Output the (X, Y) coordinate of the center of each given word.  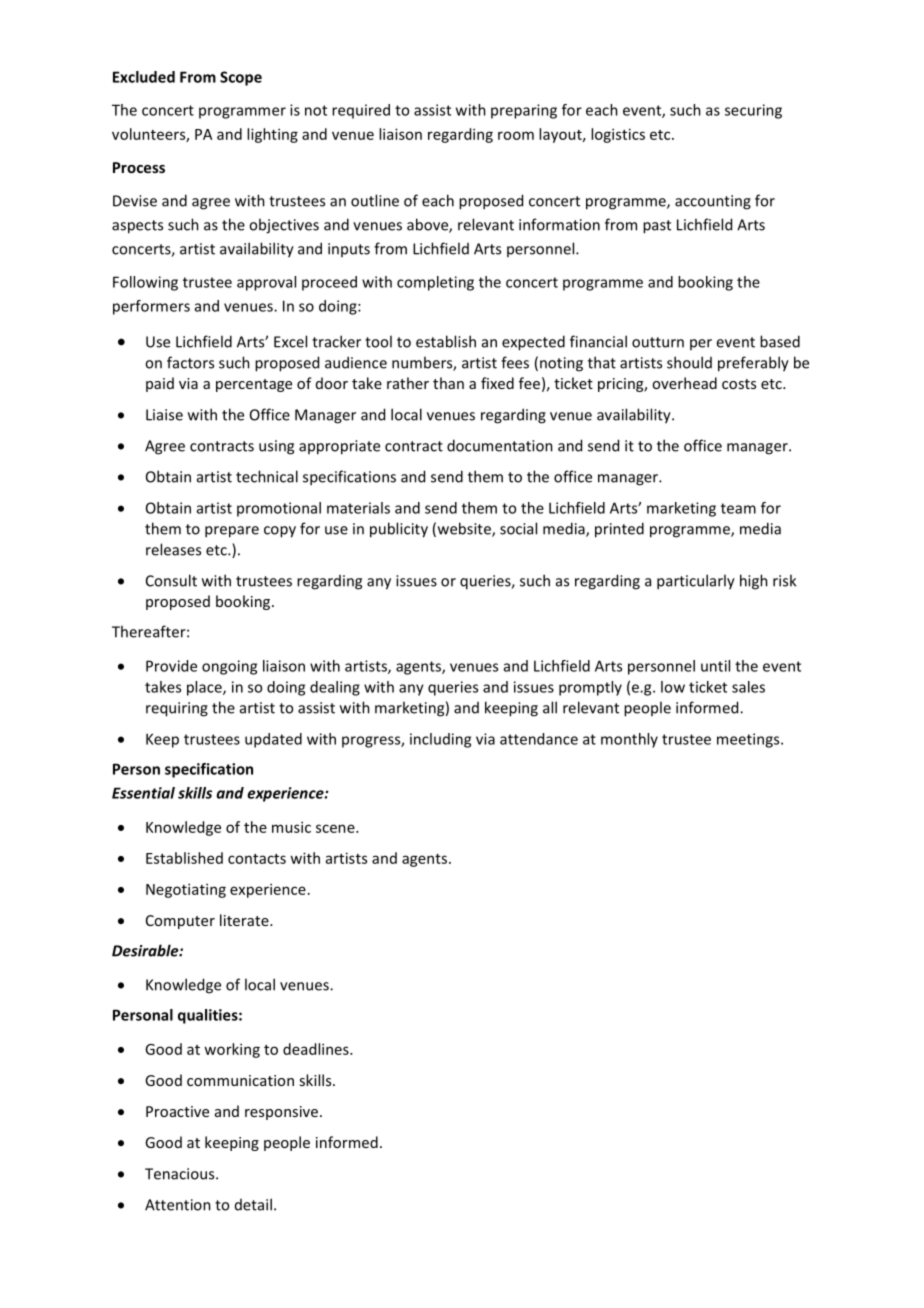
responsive (281, 1113)
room (516, 135)
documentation (500, 445)
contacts (257, 859)
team (738, 508)
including (440, 740)
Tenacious (181, 1174)
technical (267, 476)
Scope (241, 78)
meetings (749, 740)
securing (753, 111)
